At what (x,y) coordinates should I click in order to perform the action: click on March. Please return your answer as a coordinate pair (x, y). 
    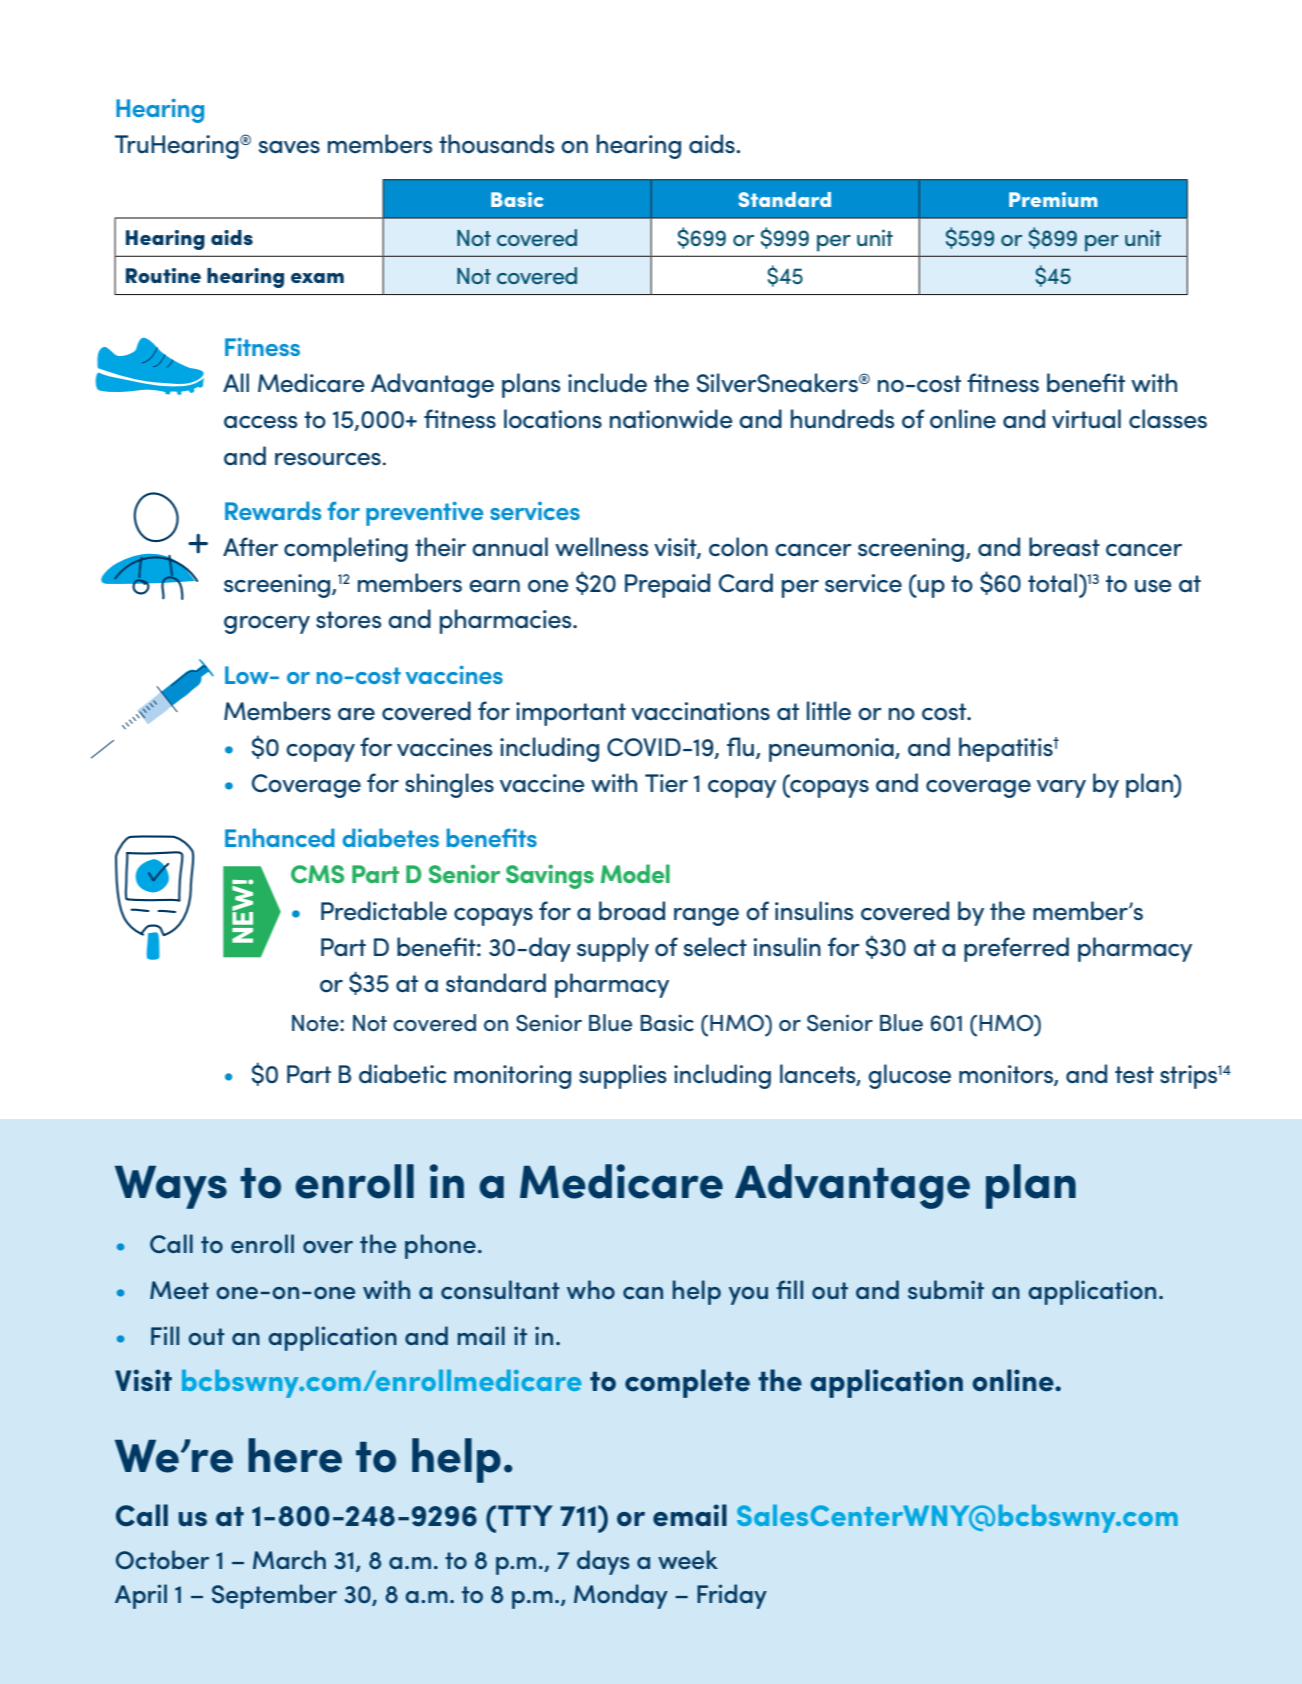
    Looking at the image, I should click on (289, 1559).
